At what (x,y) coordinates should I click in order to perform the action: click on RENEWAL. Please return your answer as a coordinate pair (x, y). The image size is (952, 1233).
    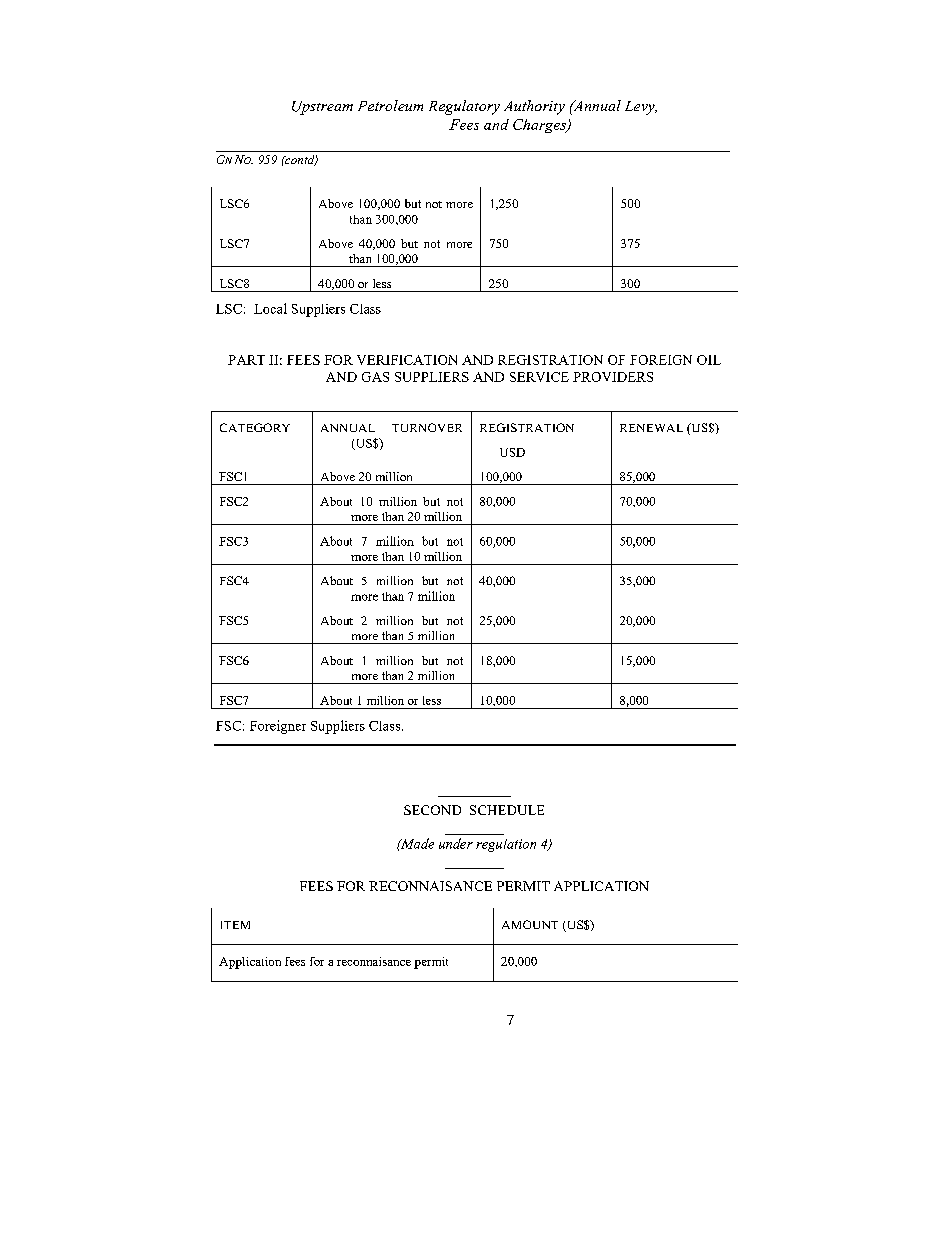
    Looking at the image, I should click on (651, 428).
